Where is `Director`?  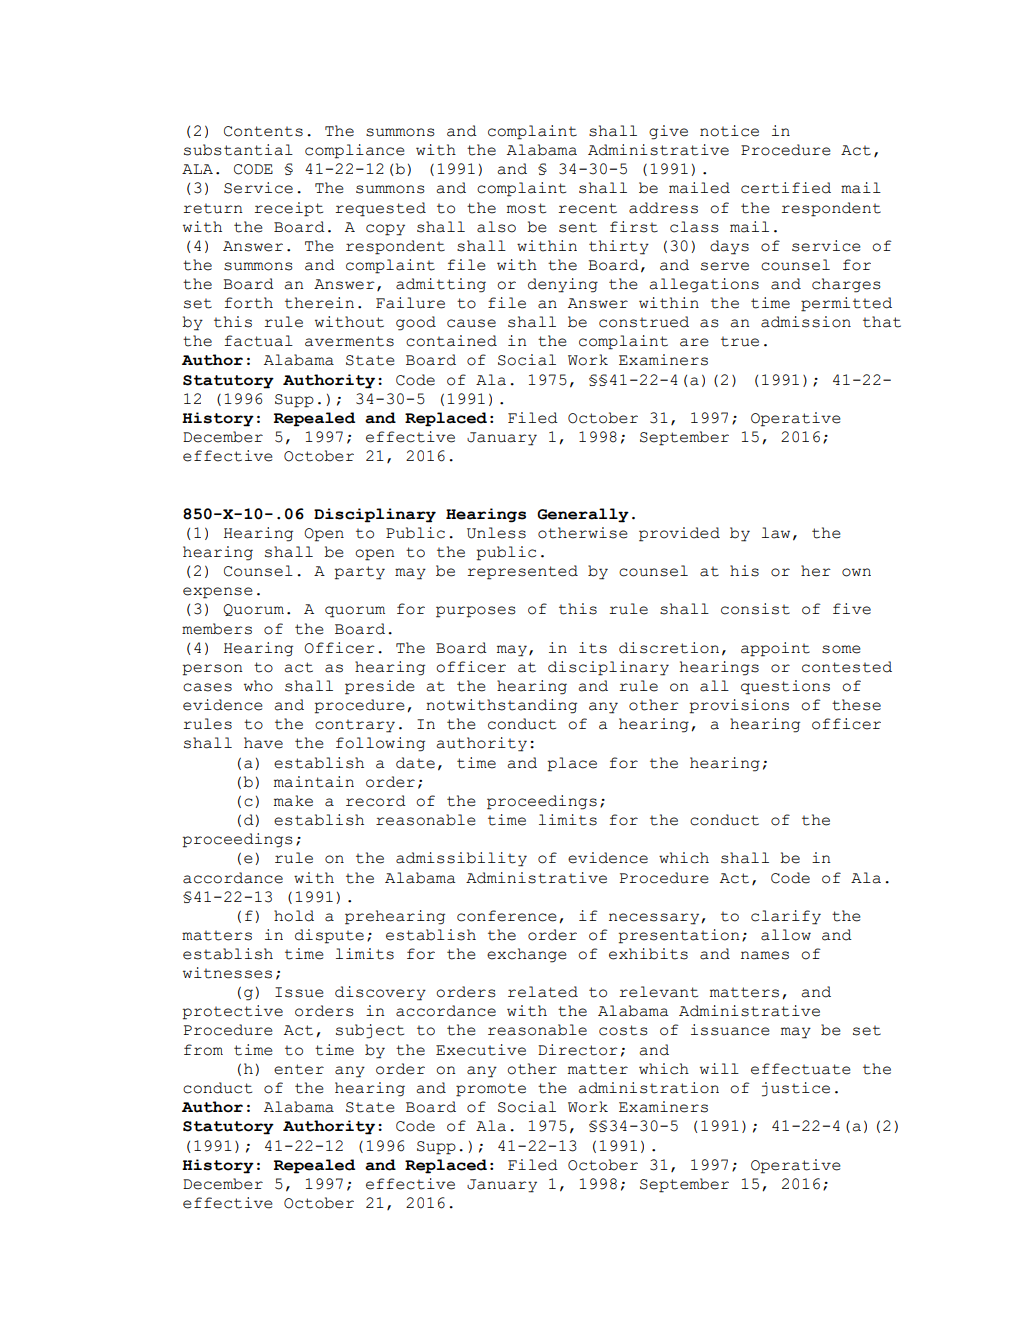
Director is located at coordinates (578, 1050).
